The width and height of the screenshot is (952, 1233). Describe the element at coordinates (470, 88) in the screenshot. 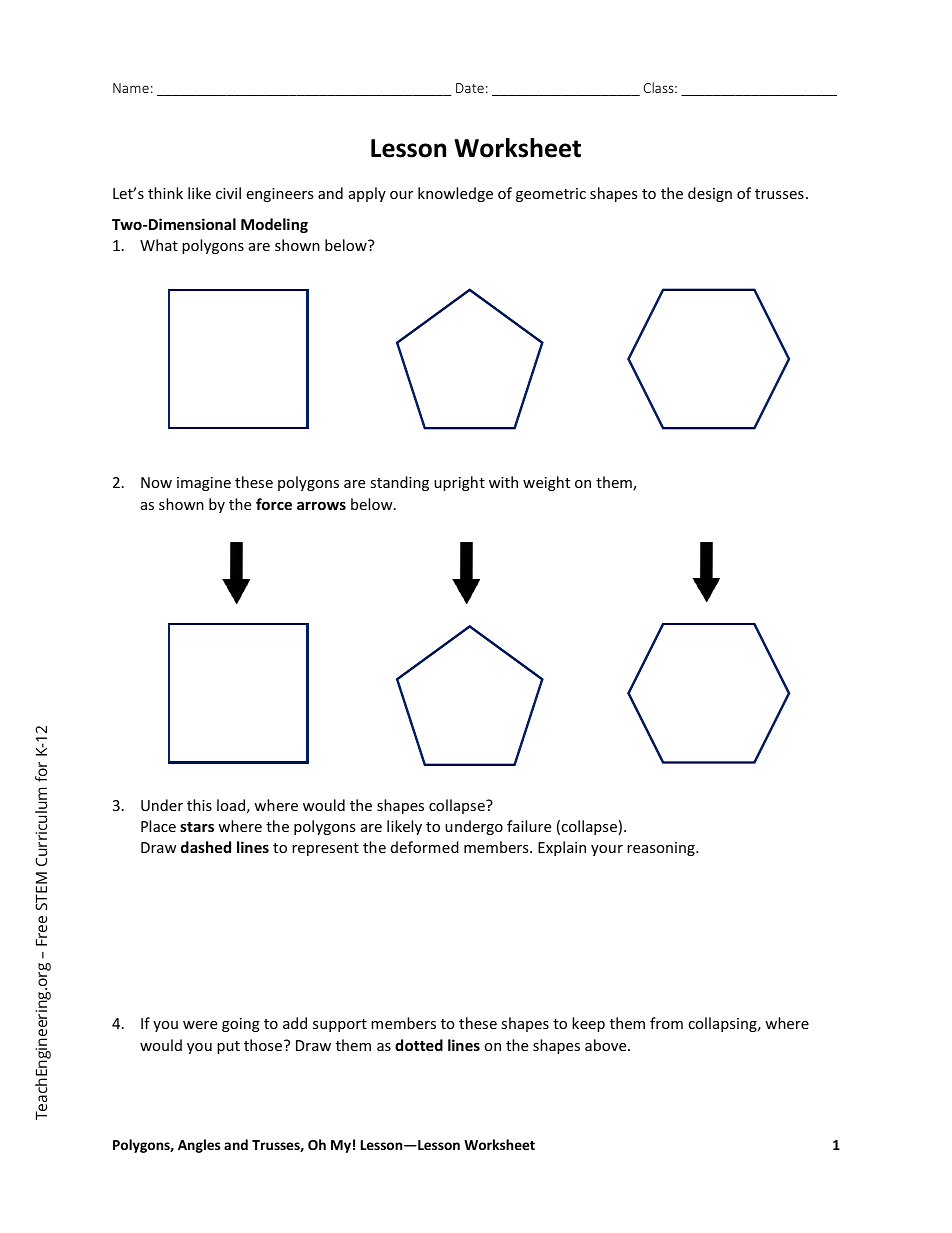

I see `Date` at that location.
